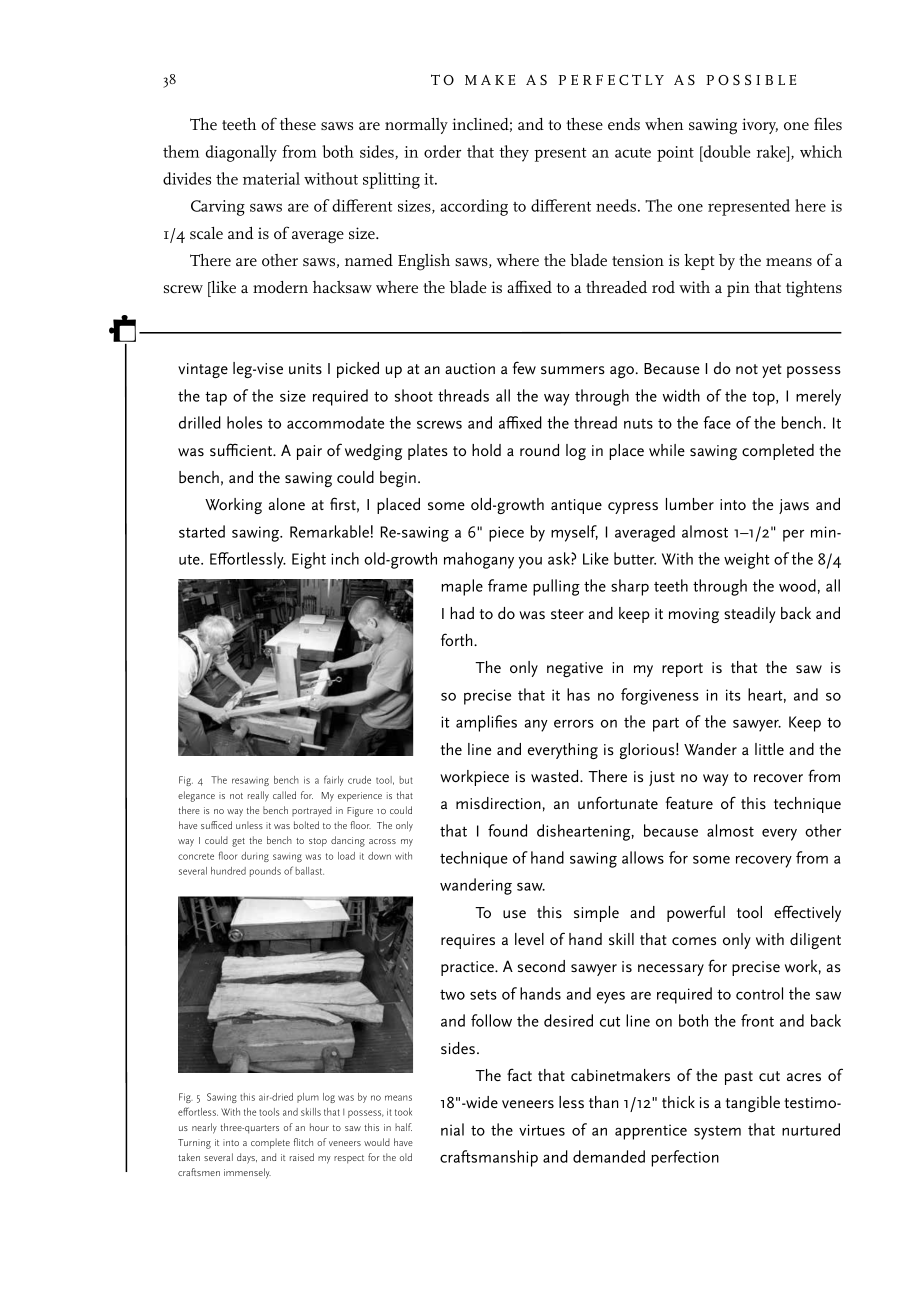 This screenshot has height=1305, width=924. What do you see at coordinates (717, 1133) in the screenshot?
I see `system` at bounding box center [717, 1133].
